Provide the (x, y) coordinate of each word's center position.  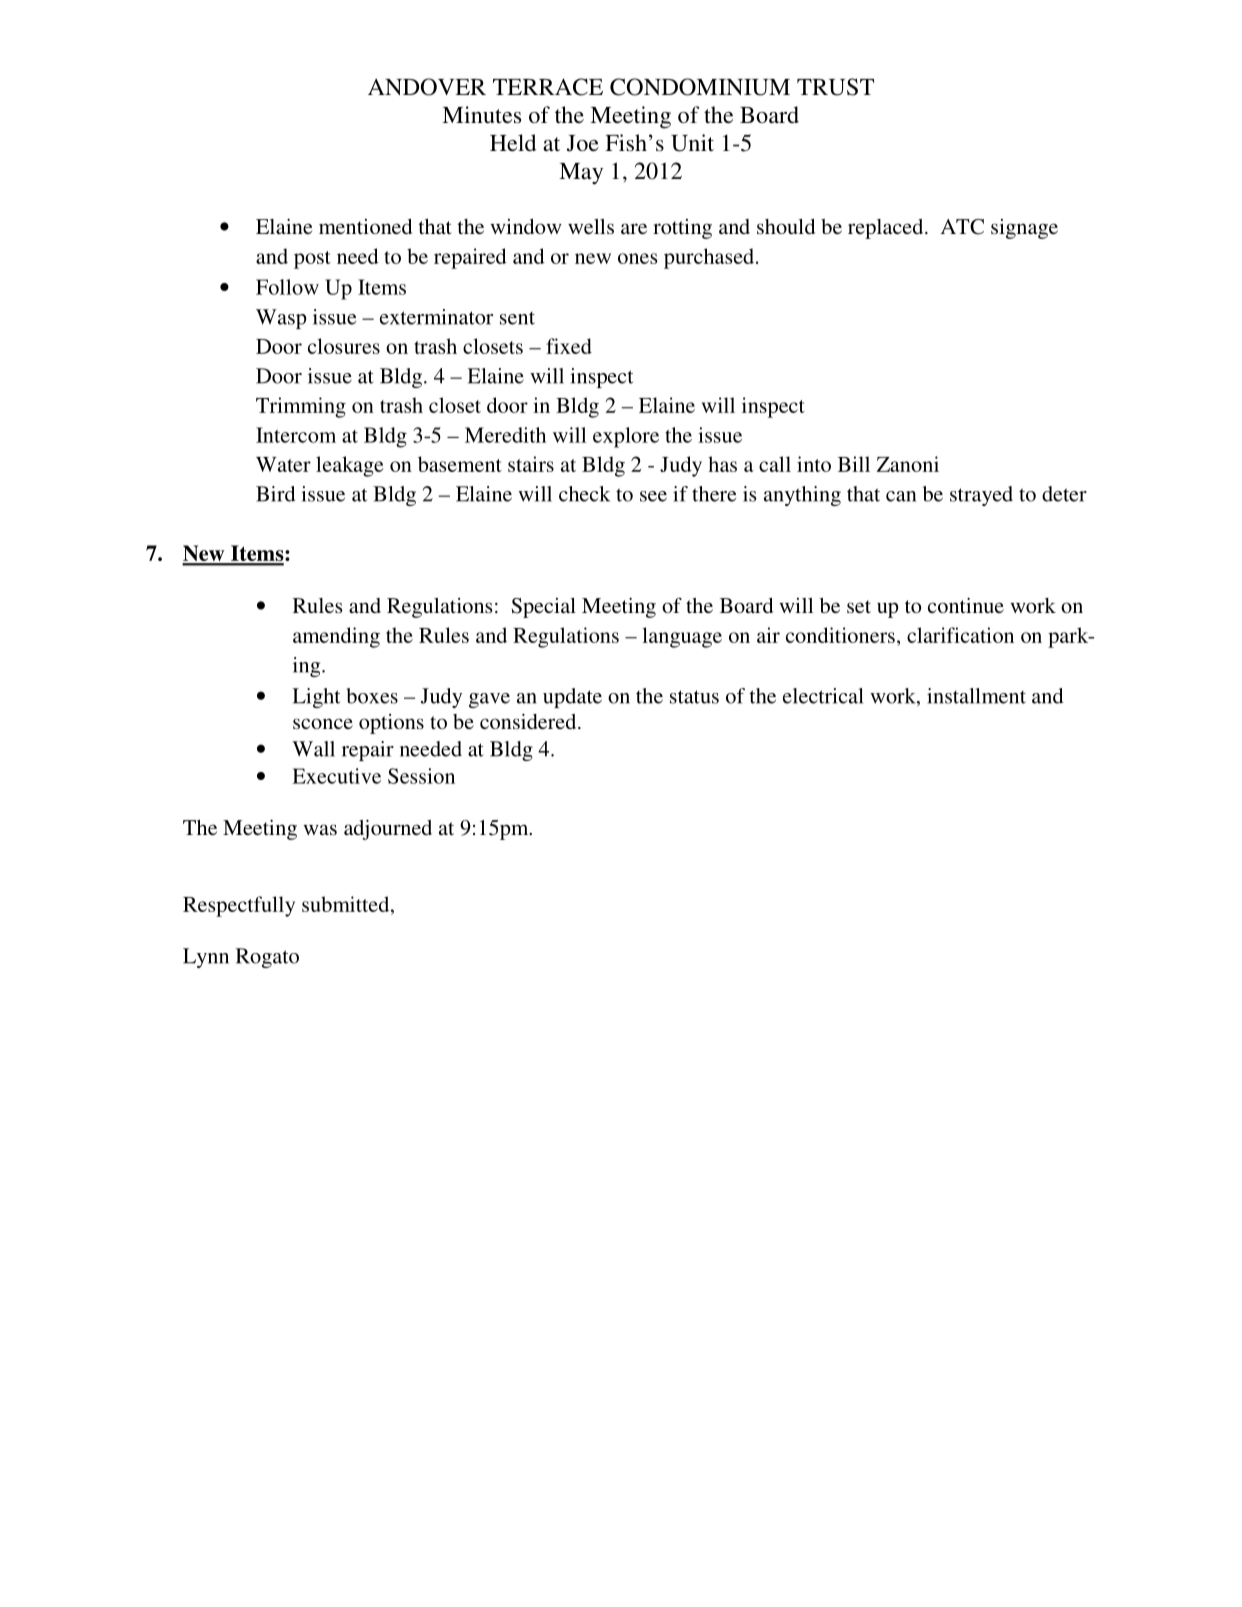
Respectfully (239, 906)
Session (421, 776)
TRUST (835, 87)
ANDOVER (427, 87)
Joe (583, 143)
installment (976, 696)
